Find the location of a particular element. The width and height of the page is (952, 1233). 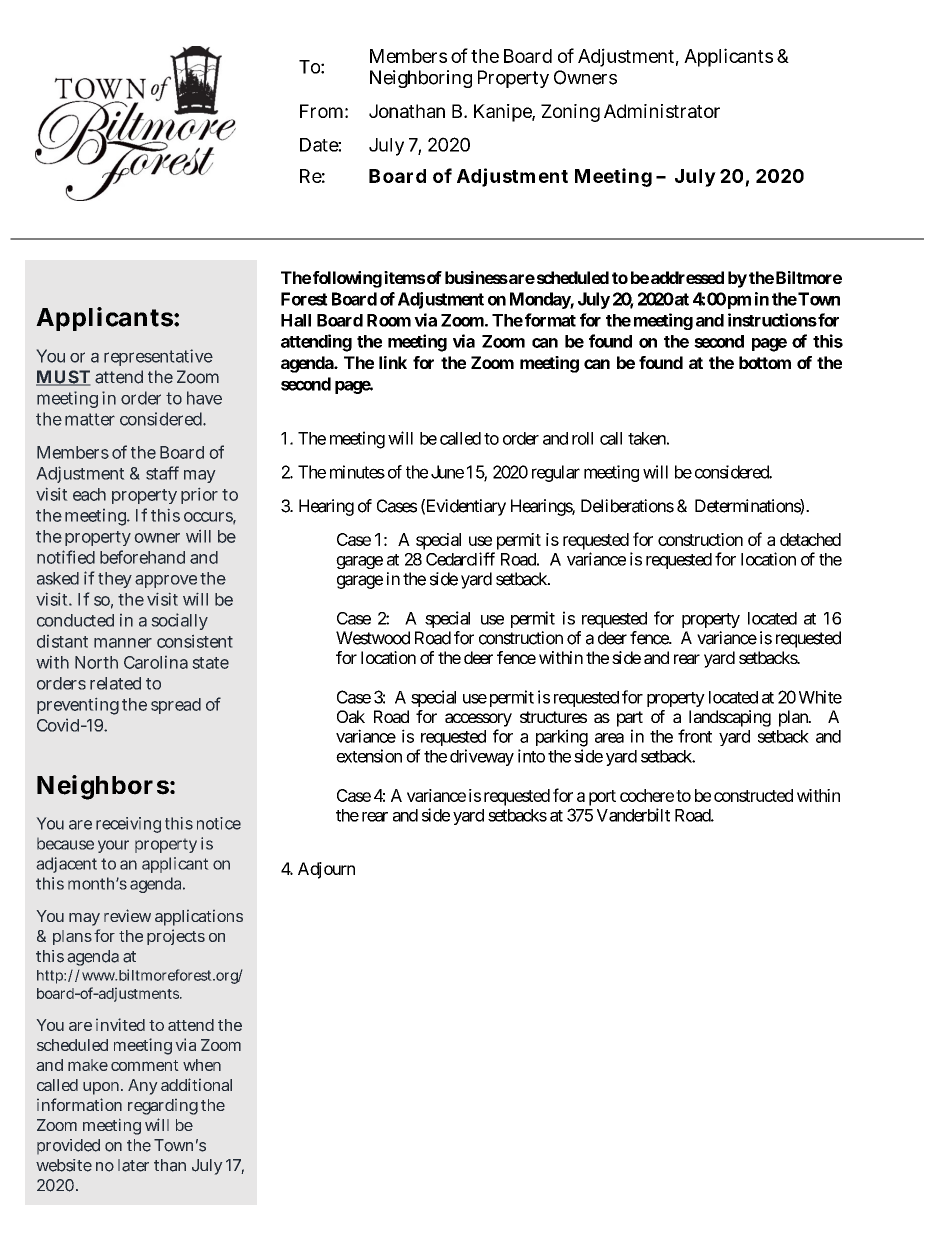

Administrator is located at coordinates (662, 111).
